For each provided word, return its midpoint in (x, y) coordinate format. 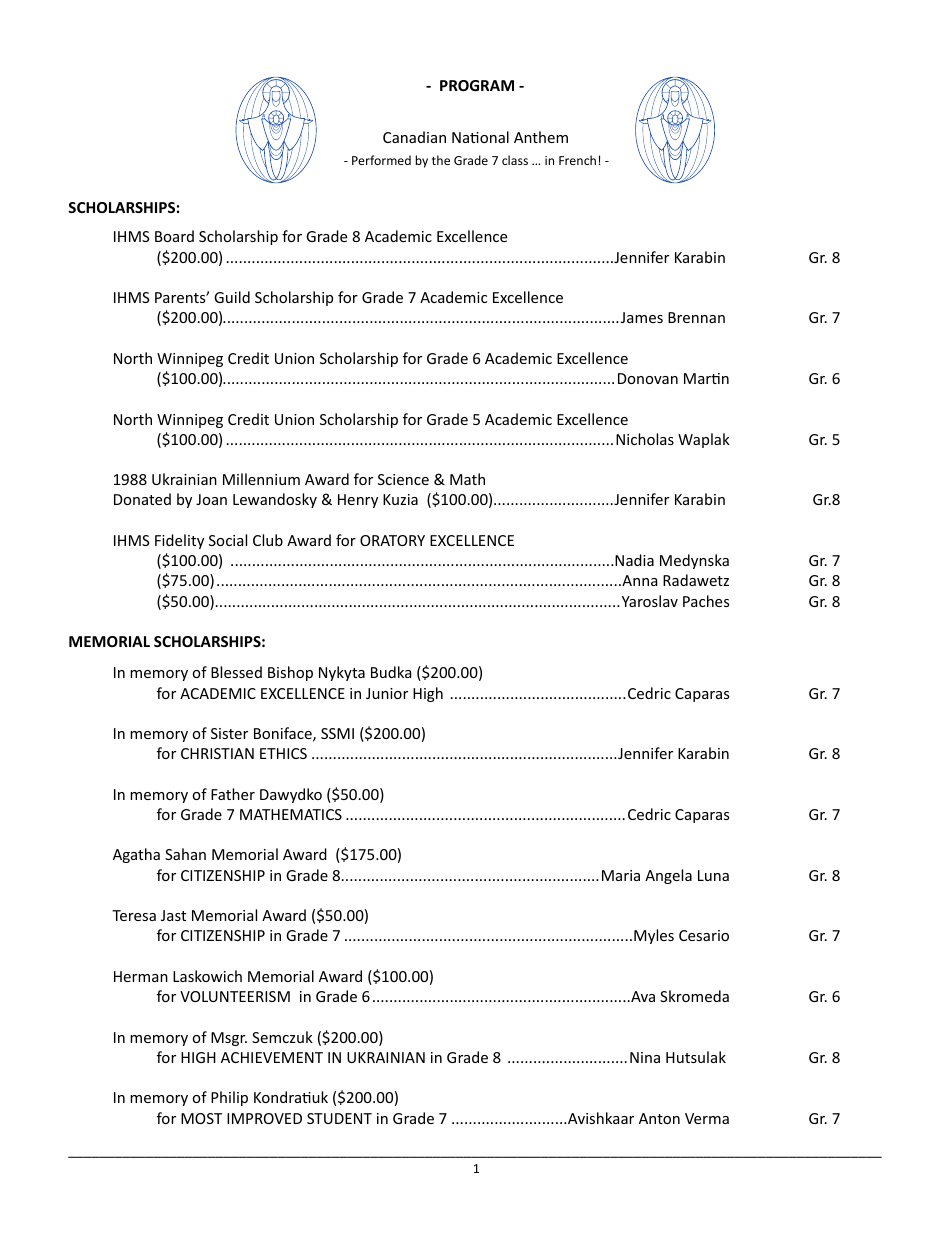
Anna (638, 580)
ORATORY (392, 540)
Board (174, 236)
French (577, 160)
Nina (645, 1057)
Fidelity (179, 541)
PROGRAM (477, 85)
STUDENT (339, 1118)
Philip (229, 1098)
